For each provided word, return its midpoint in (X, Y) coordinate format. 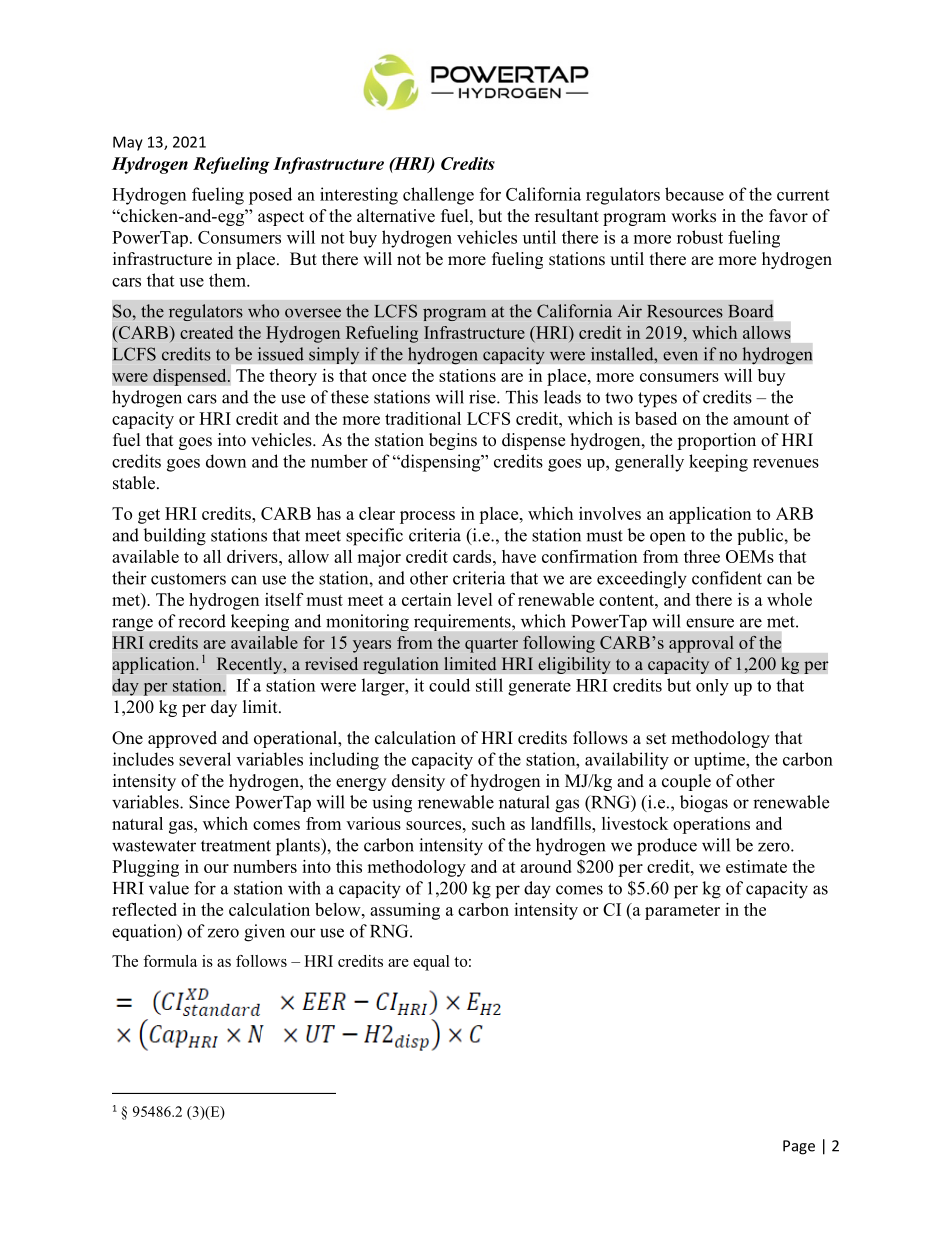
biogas (704, 804)
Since (209, 802)
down (226, 461)
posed (270, 196)
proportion (716, 441)
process (427, 517)
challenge (438, 196)
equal (431, 963)
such (488, 823)
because (694, 194)
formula (170, 961)
